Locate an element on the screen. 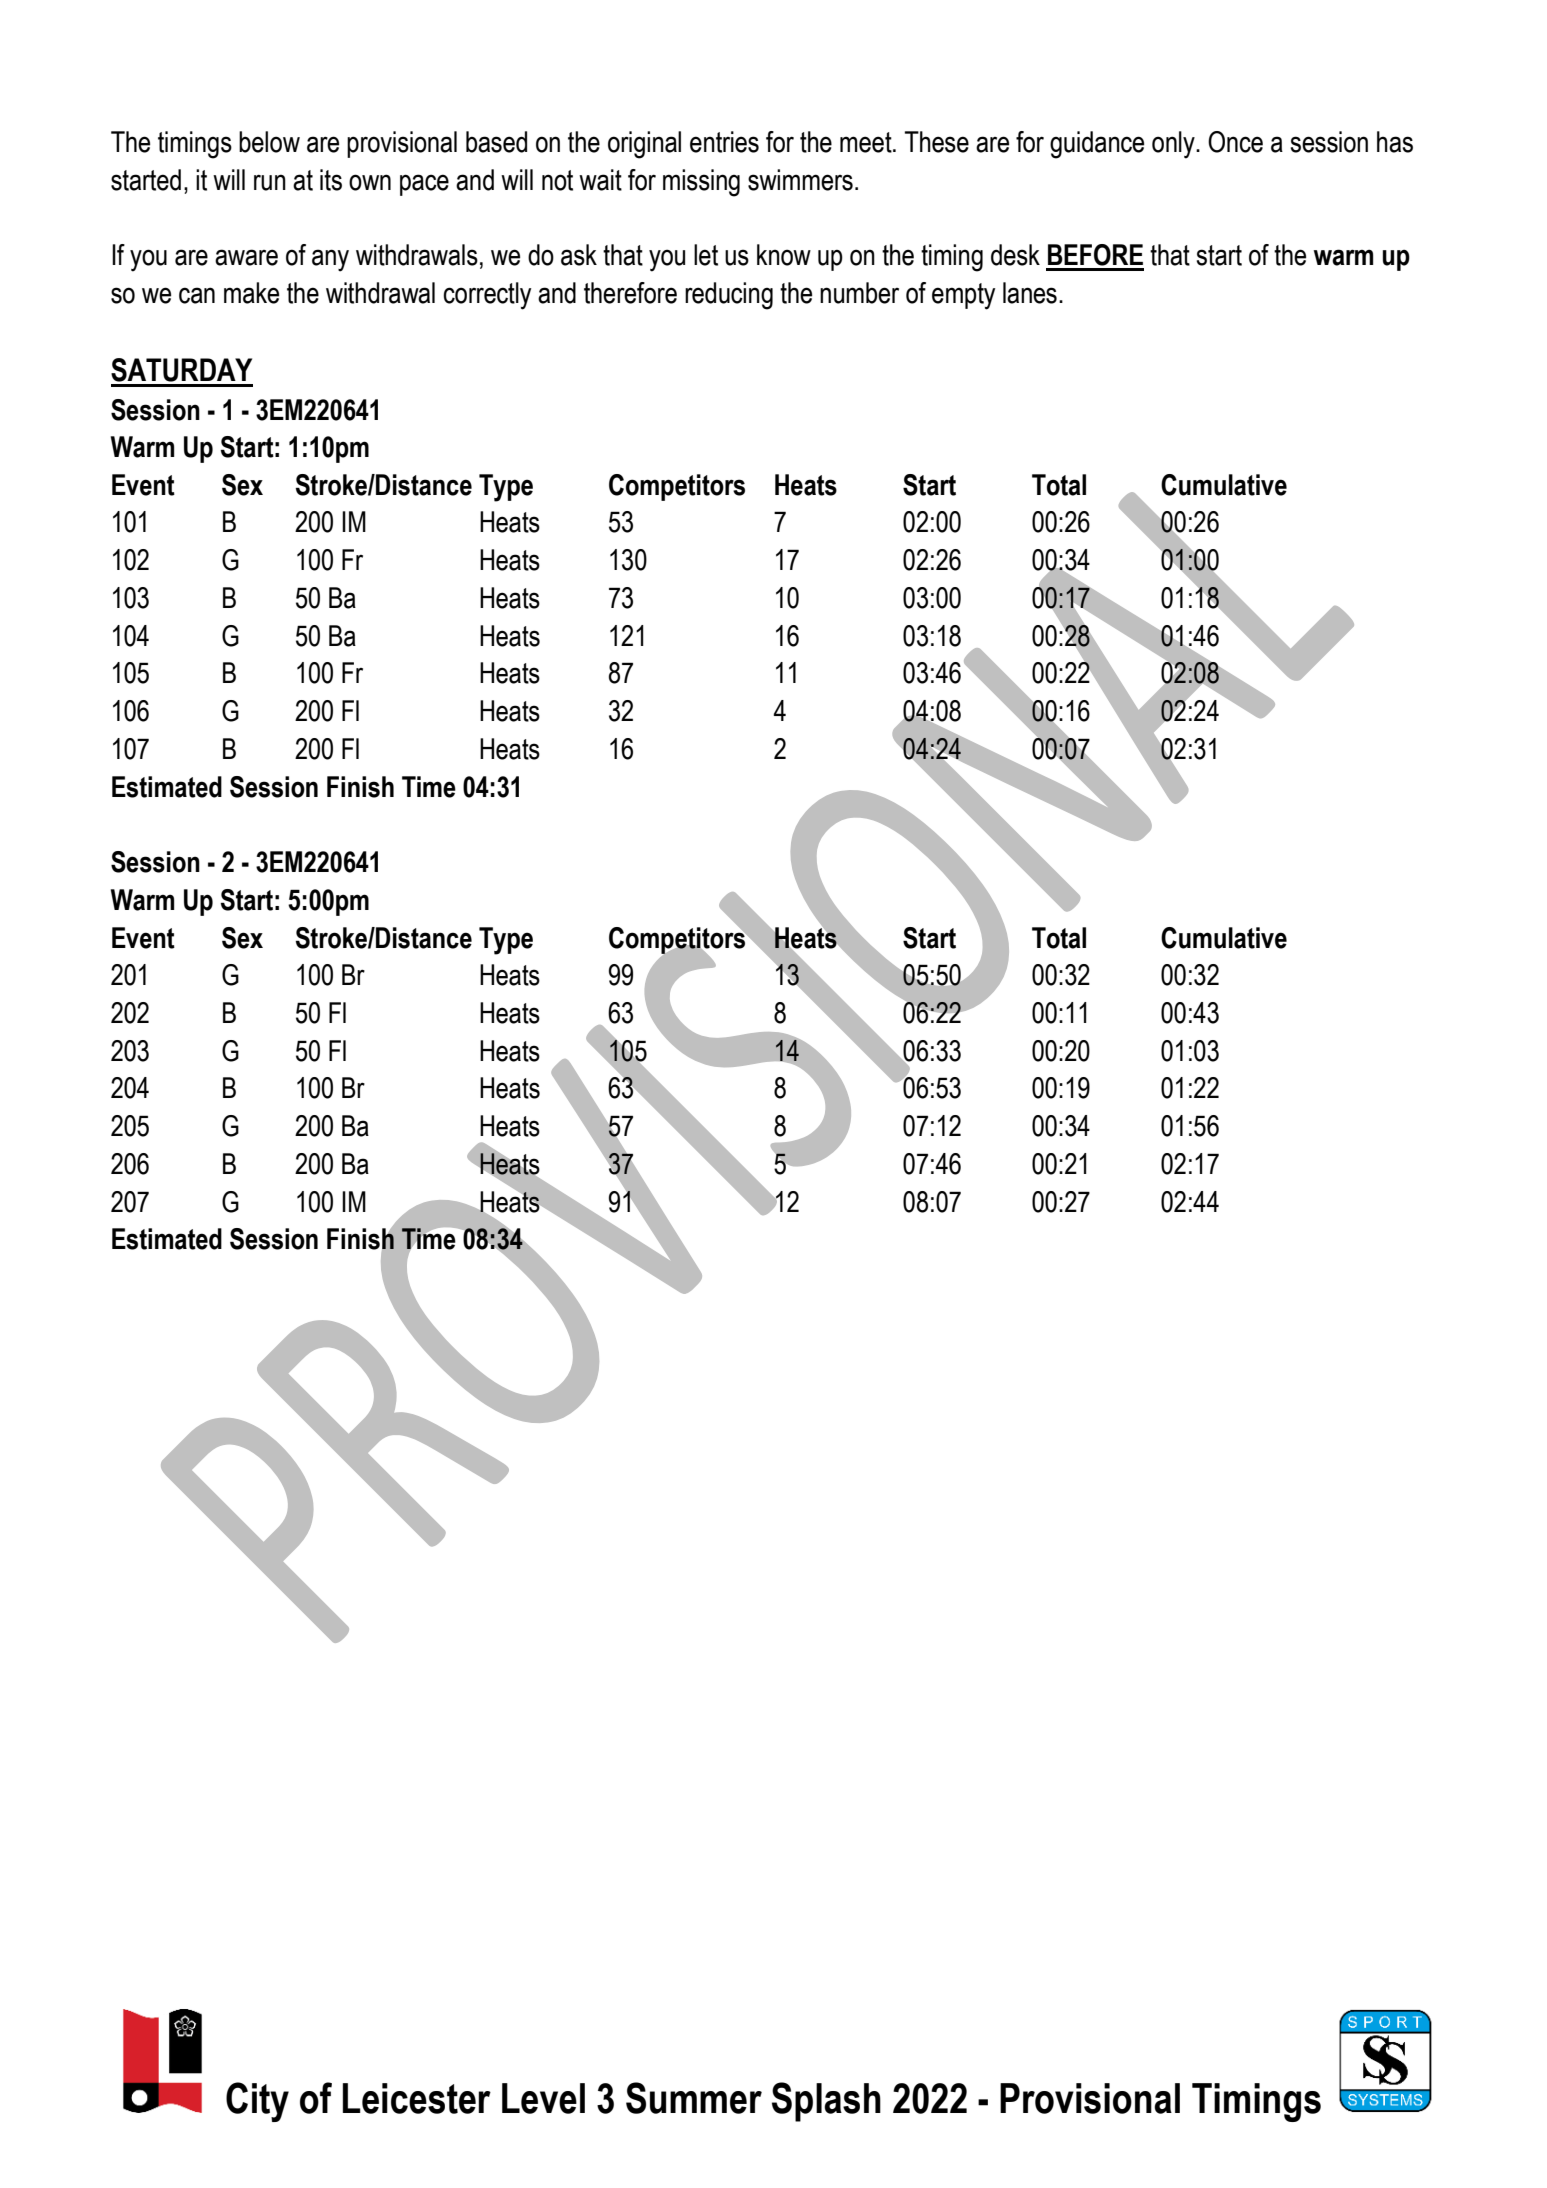 This screenshot has height=2188, width=1547. reducing is located at coordinates (729, 296).
